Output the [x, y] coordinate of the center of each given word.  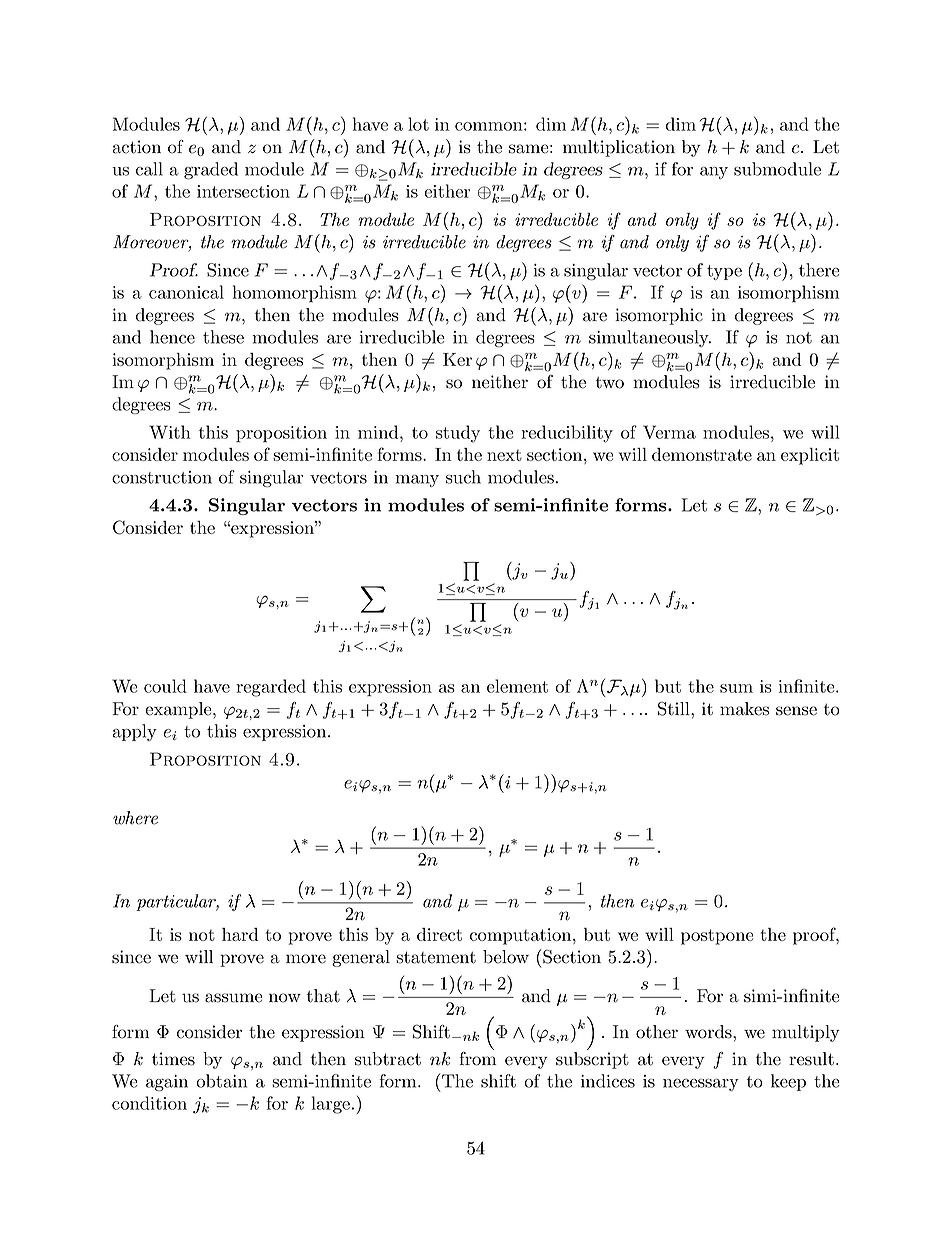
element [517, 686]
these [223, 337]
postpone [717, 937]
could [165, 686]
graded [211, 170]
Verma [669, 432]
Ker [457, 359]
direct [439, 934]
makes [744, 709]
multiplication [619, 148]
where [135, 818]
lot [418, 124]
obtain [221, 1081]
